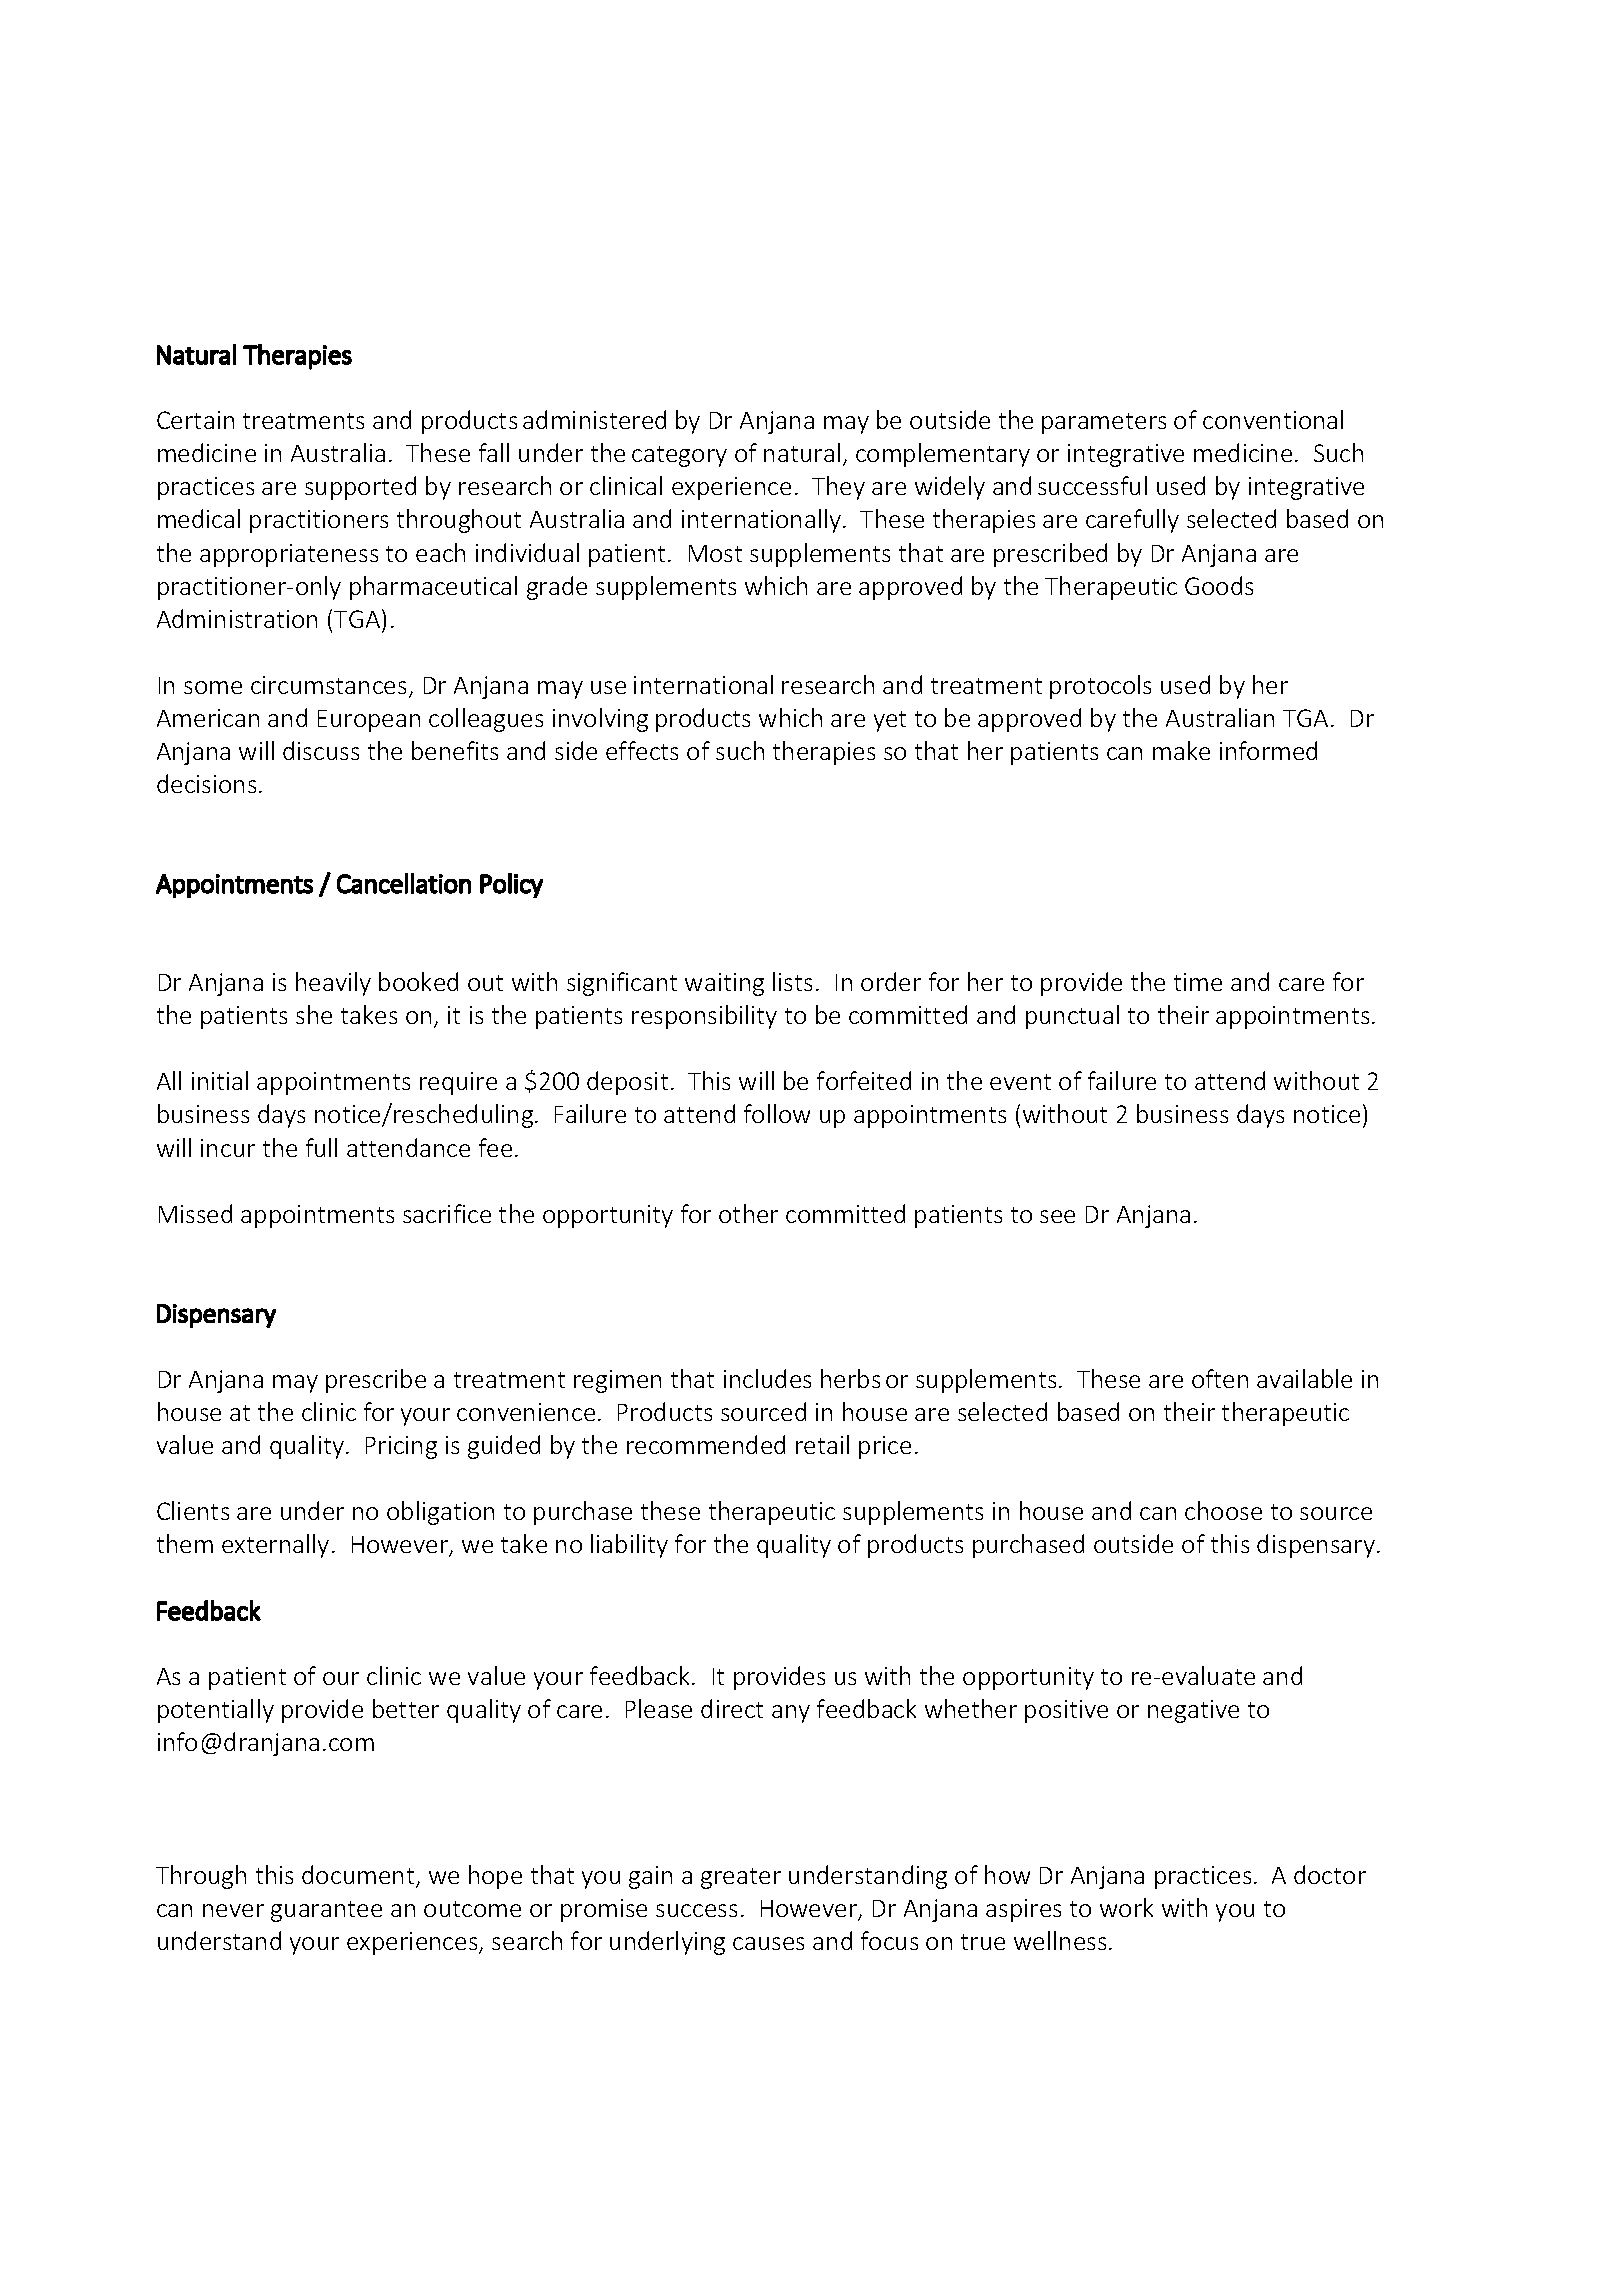 The height and width of the image is (2285, 1615). Describe the element at coordinates (1057, 1216) in the image. I see `see` at that location.
